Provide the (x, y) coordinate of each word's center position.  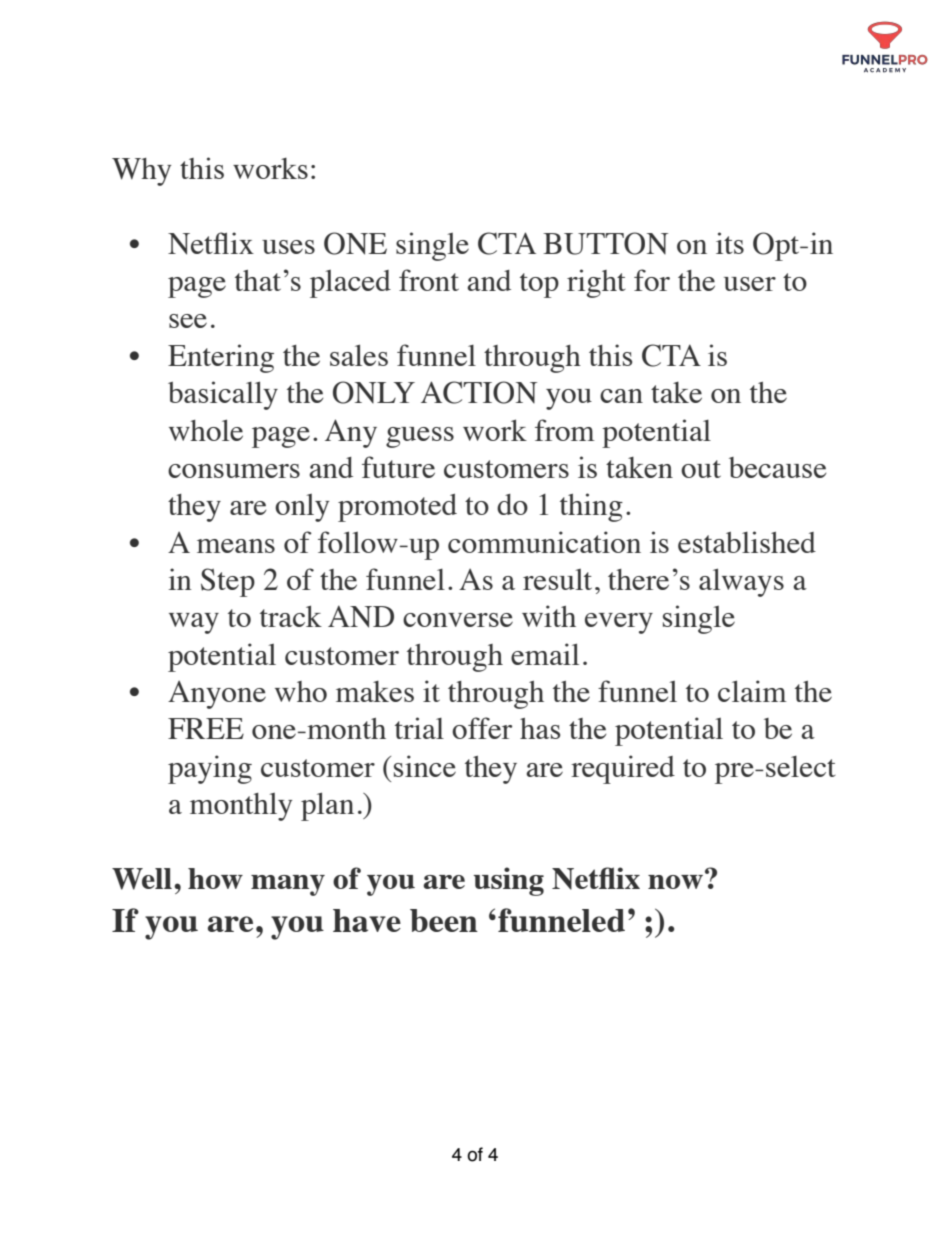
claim (752, 691)
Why (141, 172)
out (701, 469)
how (215, 878)
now (675, 882)
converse (458, 620)
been (444, 920)
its (730, 243)
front (429, 280)
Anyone (217, 695)
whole (206, 430)
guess (420, 437)
